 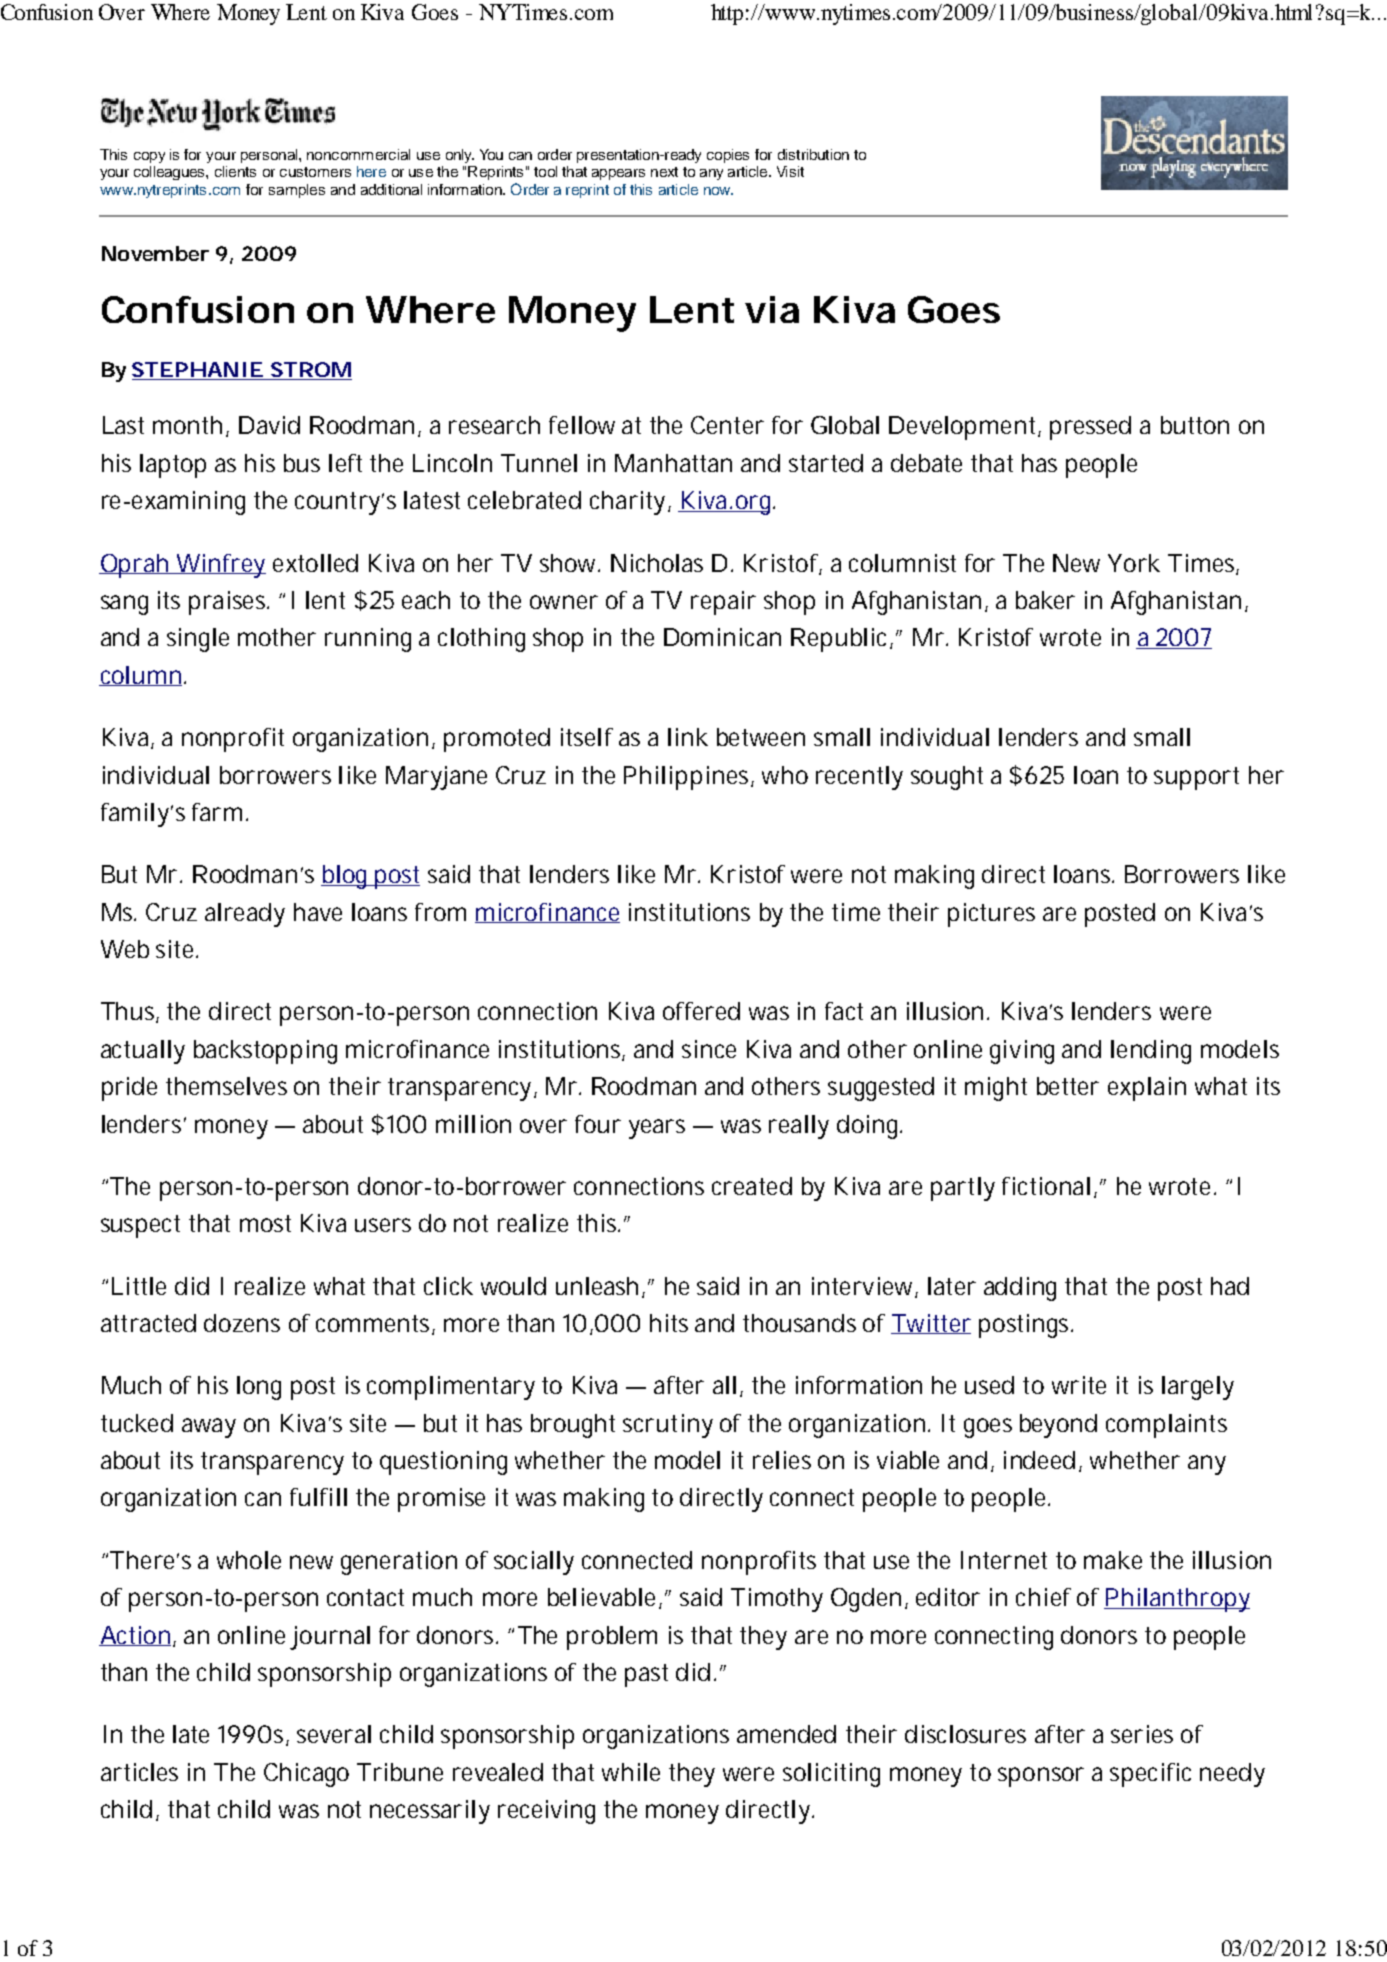 I want to click on have, so click(x=318, y=912).
